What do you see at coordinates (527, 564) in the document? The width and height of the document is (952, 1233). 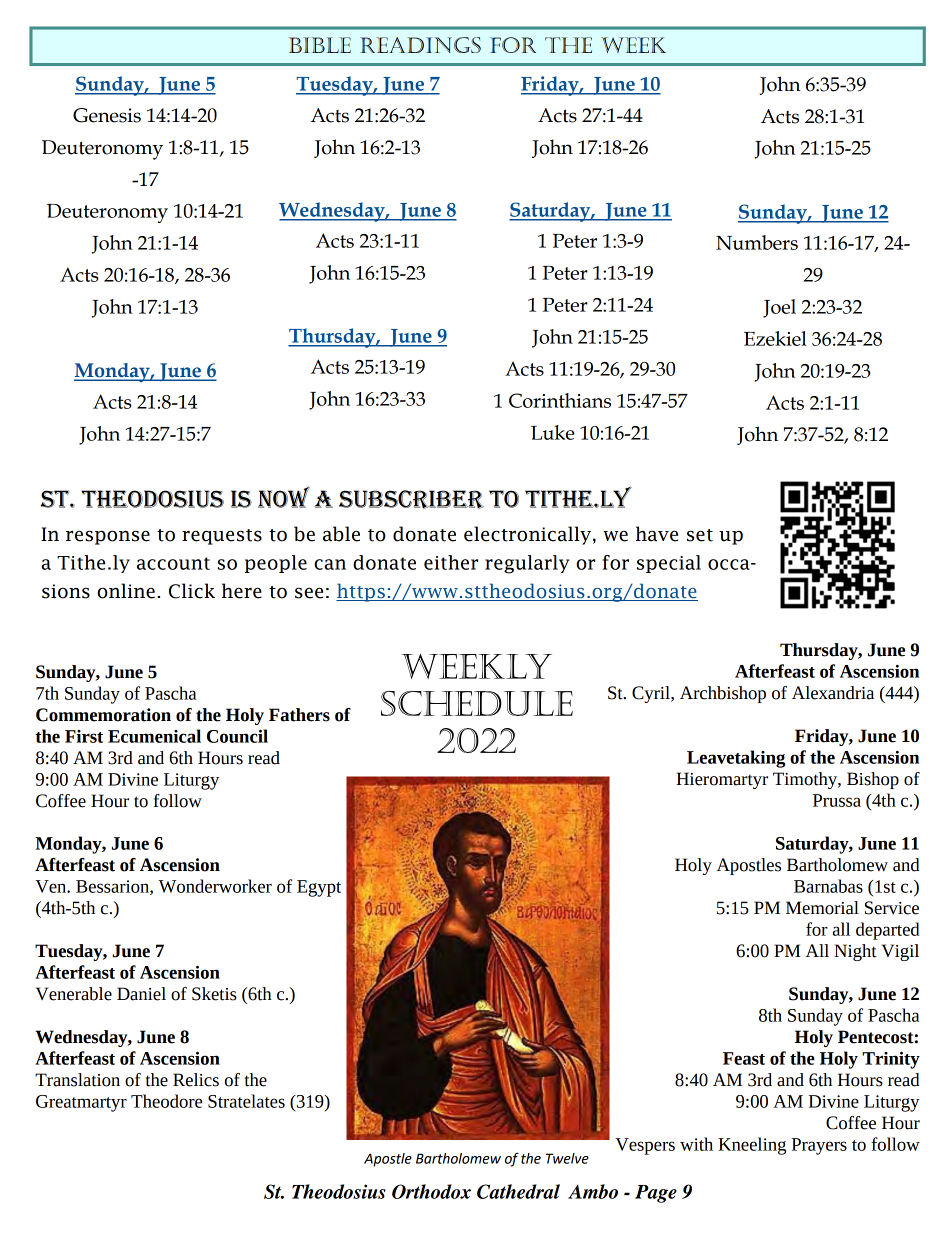 I see `regularly` at bounding box center [527, 564].
